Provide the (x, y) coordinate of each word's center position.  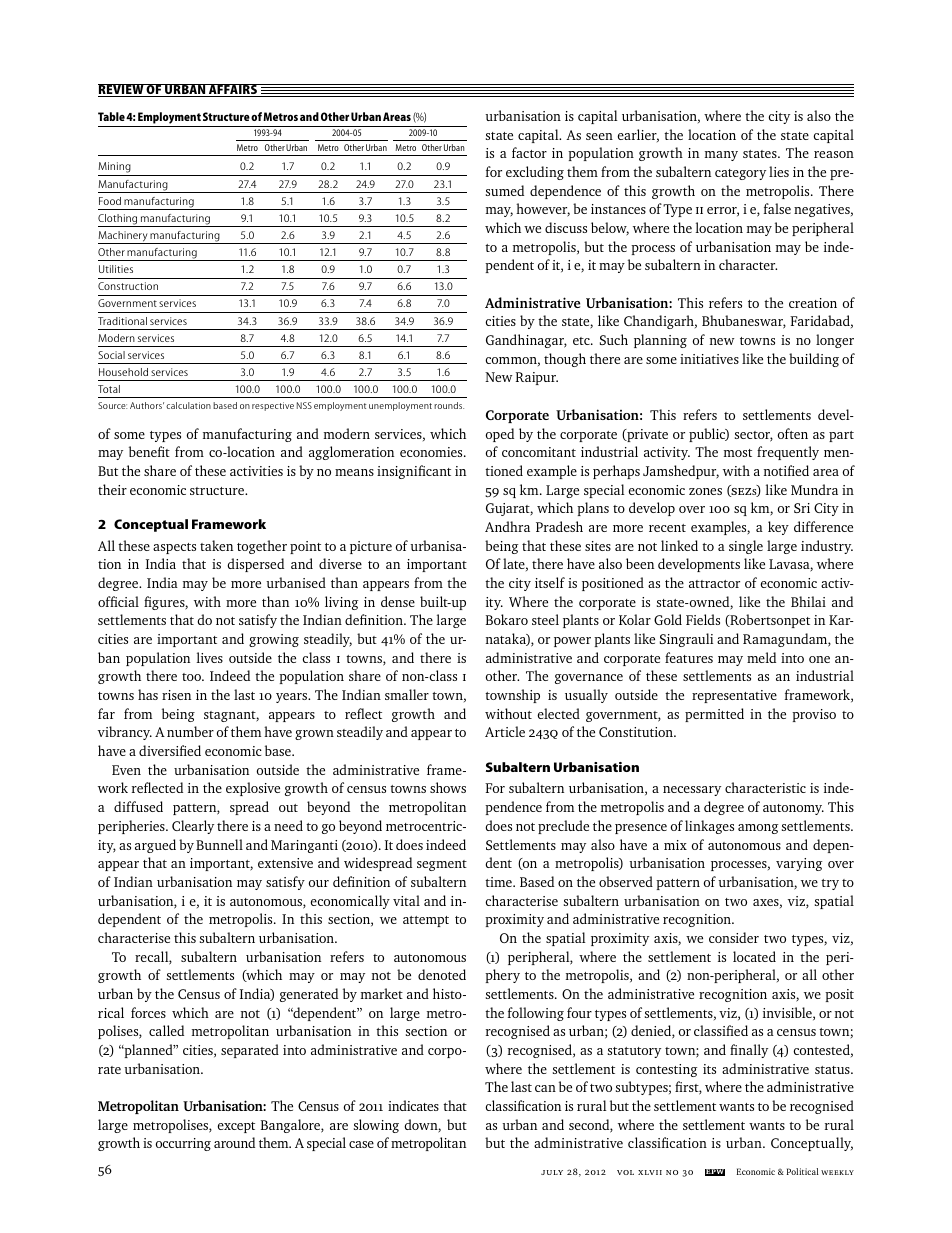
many (721, 156)
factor (529, 152)
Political (803, 1171)
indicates (413, 1105)
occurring (183, 1144)
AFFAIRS (233, 90)
